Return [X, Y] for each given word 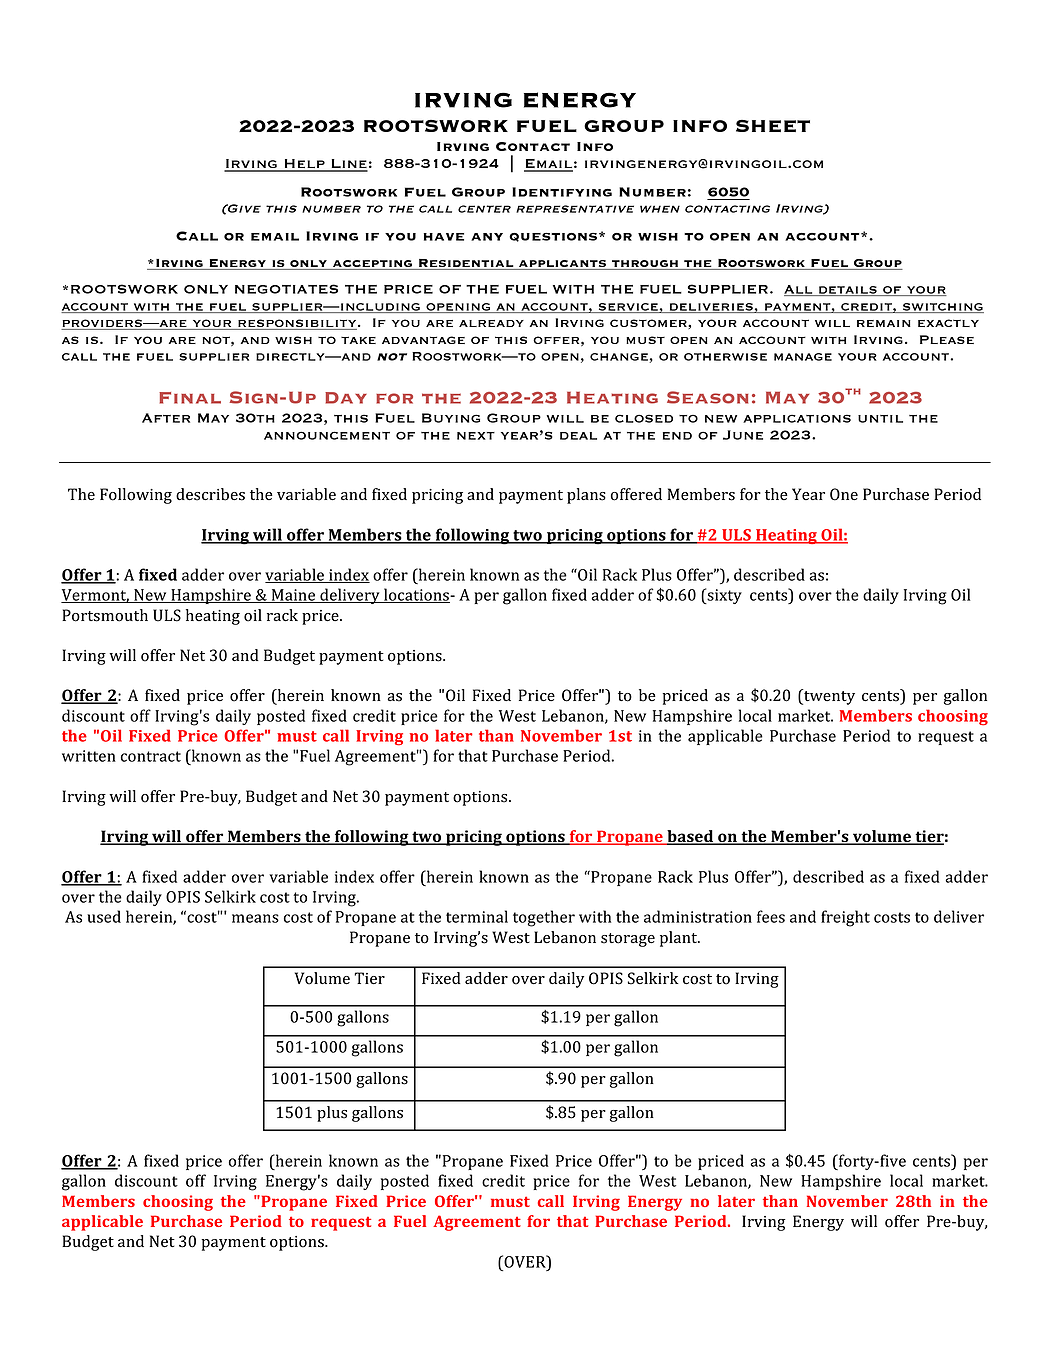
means [255, 918]
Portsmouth [105, 615]
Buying [451, 418]
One [844, 494]
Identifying [562, 192]
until [880, 419]
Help [304, 165]
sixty [723, 596]
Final [190, 398]
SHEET [773, 125]
